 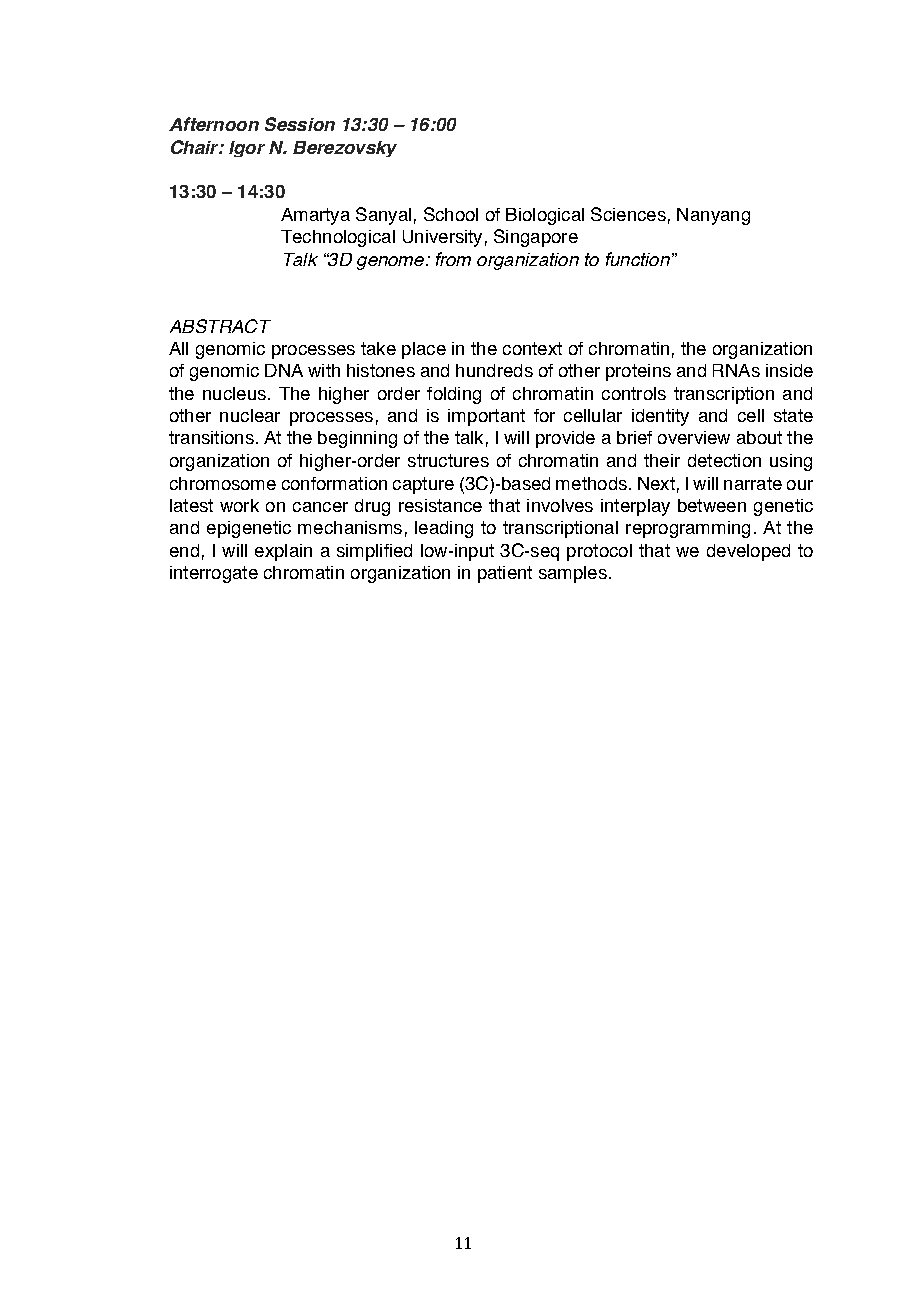 I want to click on folding, so click(x=454, y=395).
